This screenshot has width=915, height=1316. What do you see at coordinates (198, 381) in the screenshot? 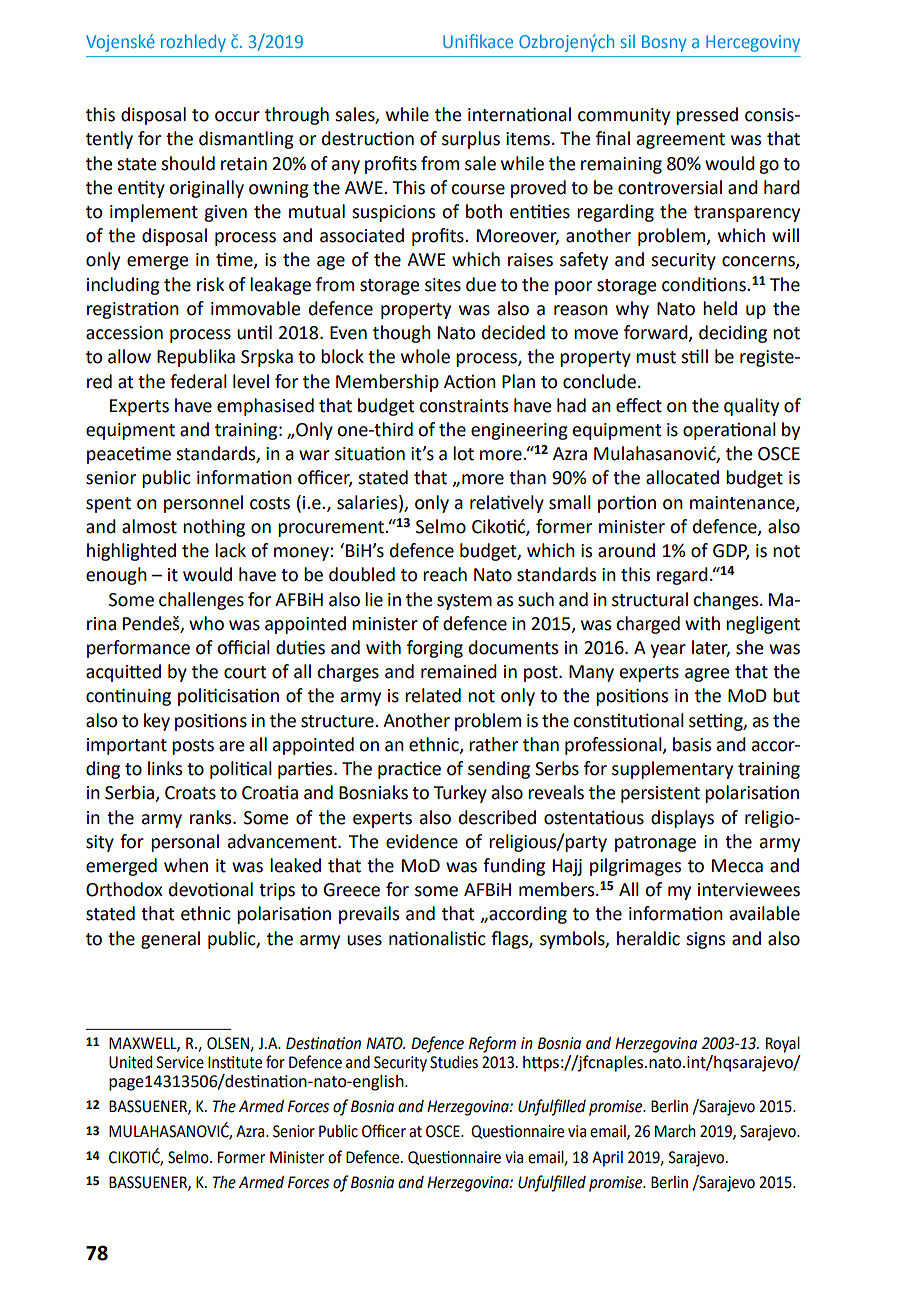
I see `federal` at bounding box center [198, 381].
